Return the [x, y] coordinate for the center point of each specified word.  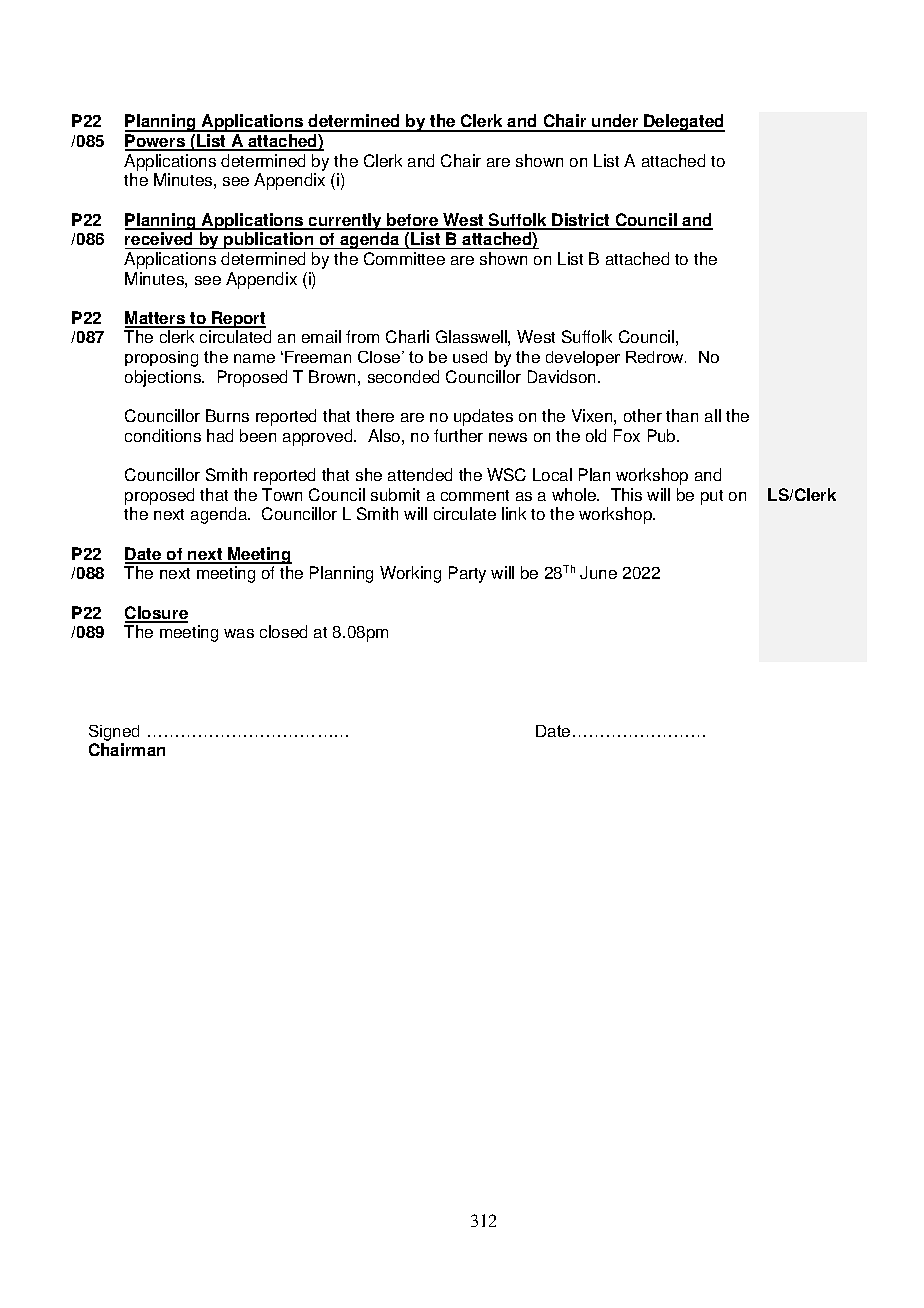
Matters [156, 319]
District [581, 221]
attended [420, 474]
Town [282, 494]
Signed [114, 733]
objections [164, 378]
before [413, 221]
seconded [403, 376]
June [598, 572]
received [160, 240]
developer [583, 358]
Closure [156, 614]
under [615, 122]
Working [410, 574]
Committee [404, 258]
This [626, 494]
